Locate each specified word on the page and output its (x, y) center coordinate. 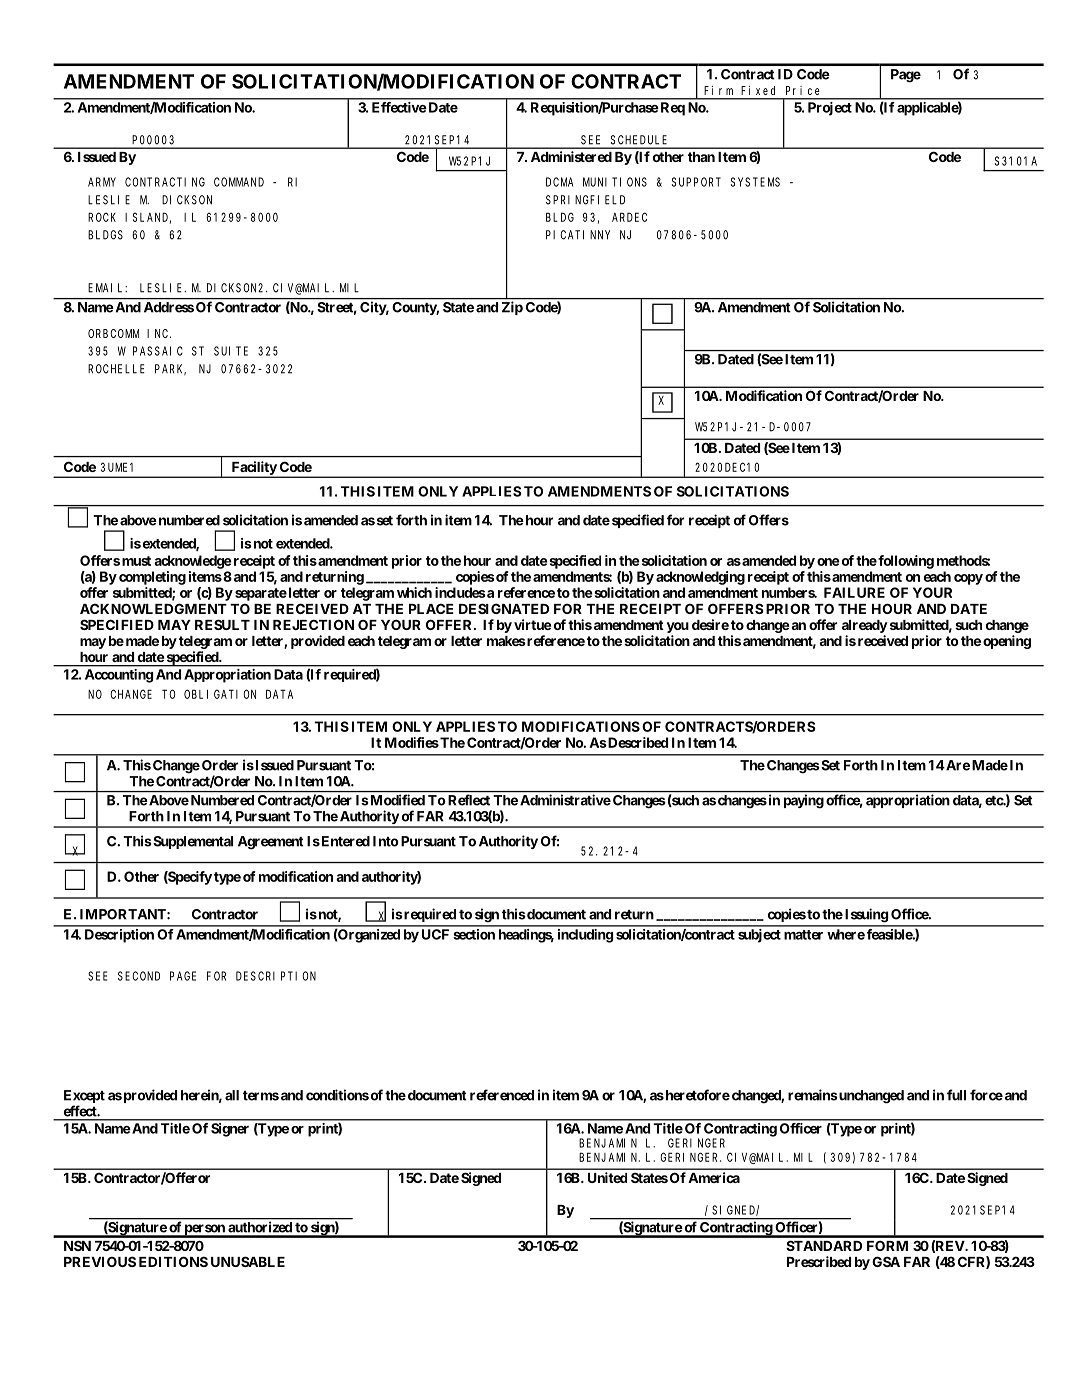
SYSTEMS (755, 182)
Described (637, 742)
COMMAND (239, 182)
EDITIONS (173, 1261)
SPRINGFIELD (585, 200)
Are (957, 765)
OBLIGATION (220, 694)
